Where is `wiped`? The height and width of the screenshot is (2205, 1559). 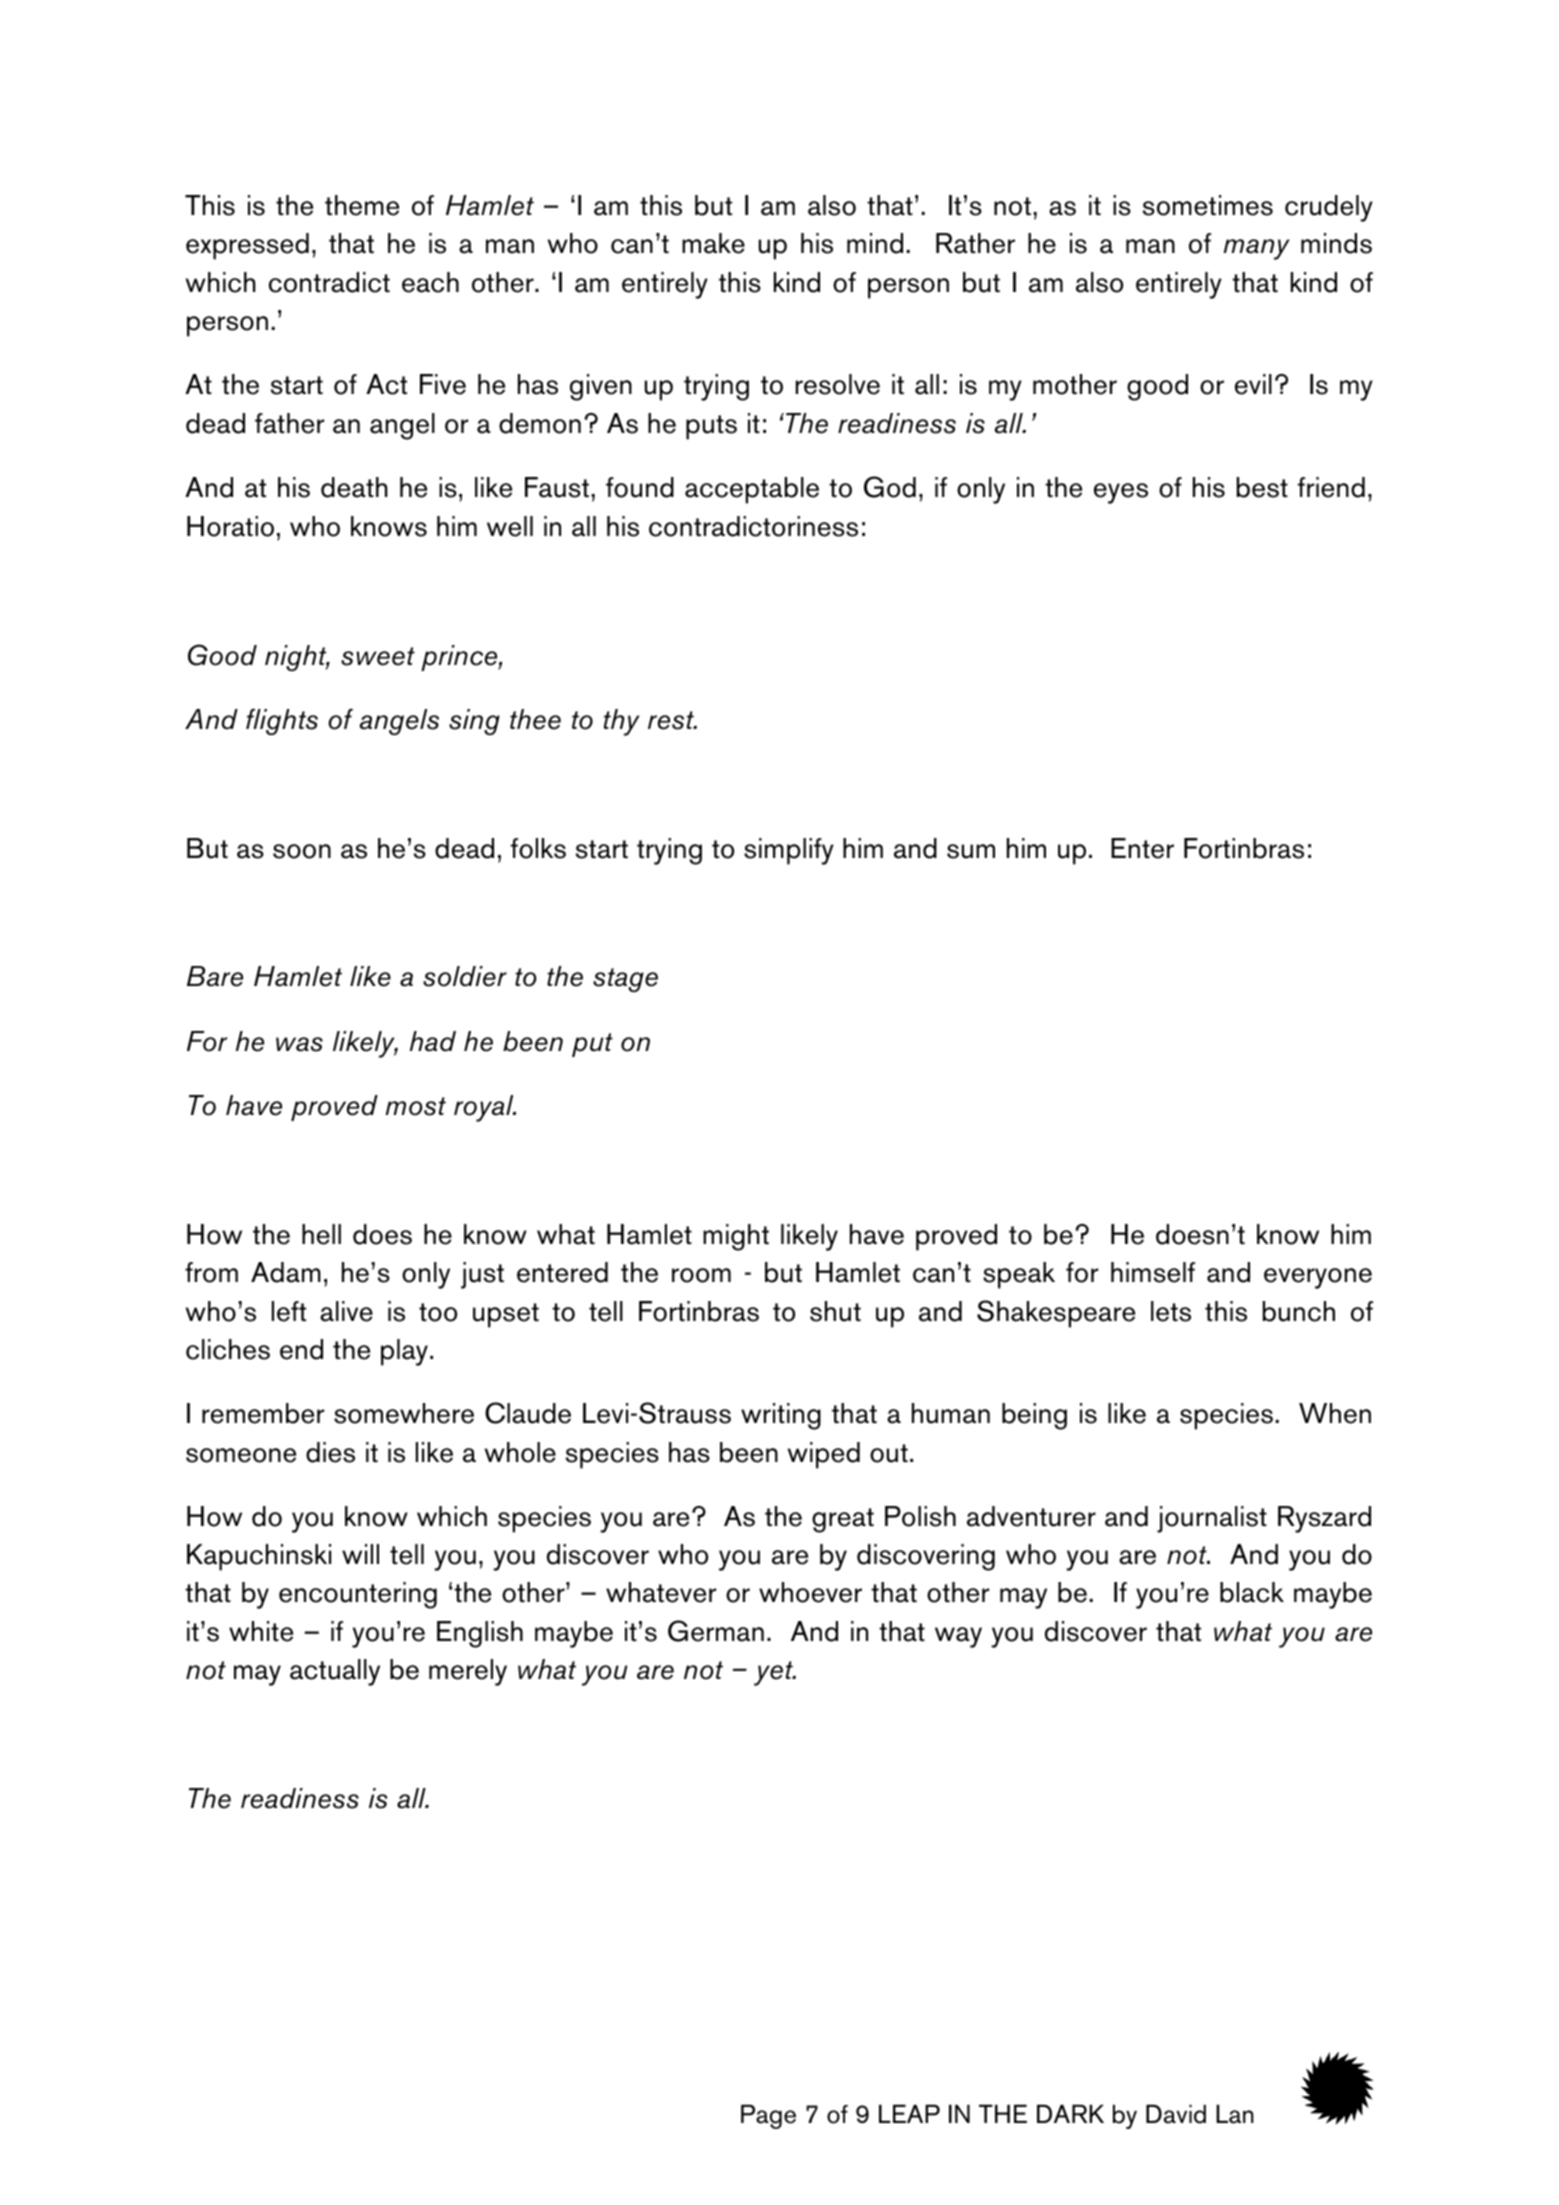 wiped is located at coordinates (824, 1455).
